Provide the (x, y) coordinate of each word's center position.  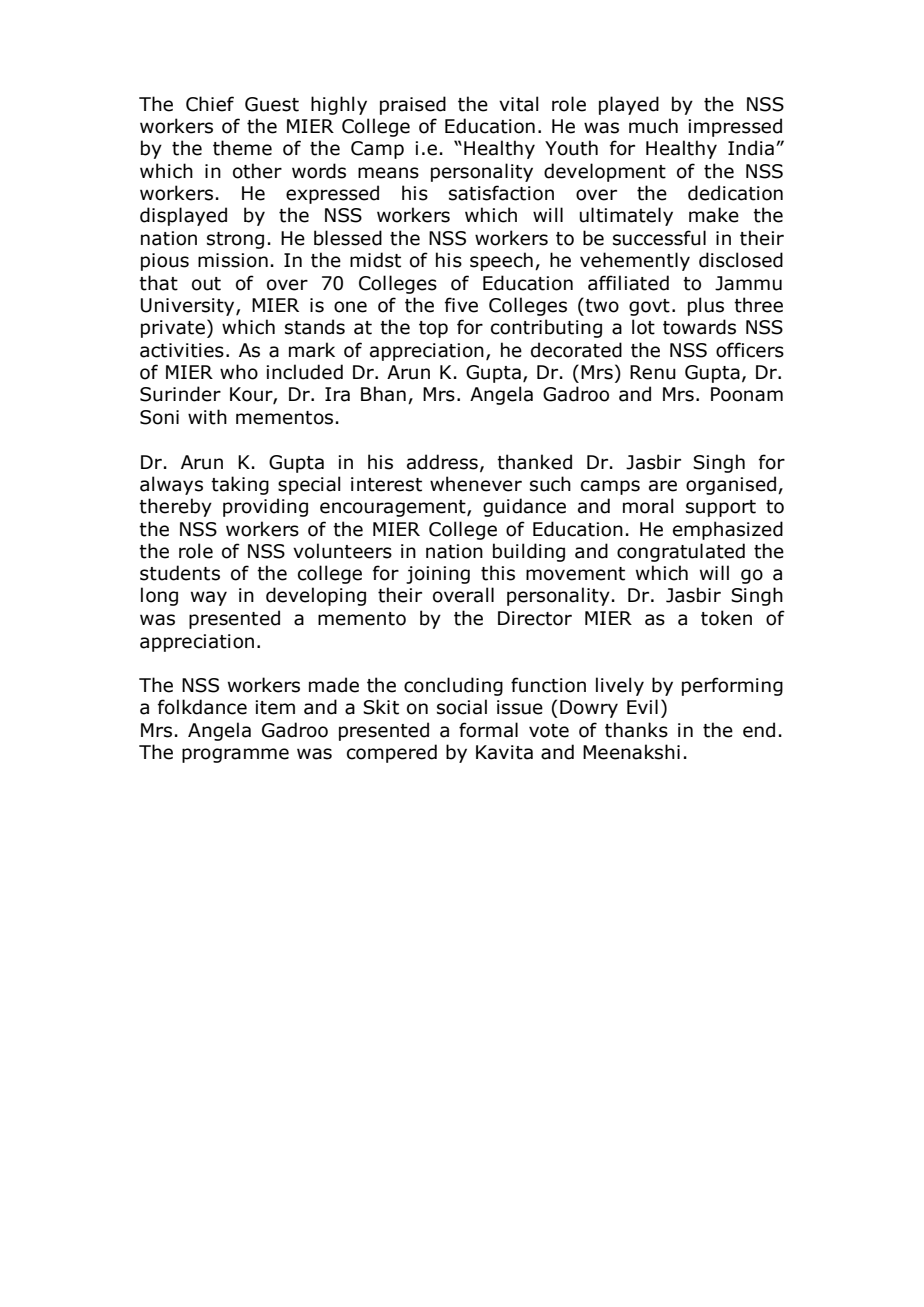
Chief (210, 104)
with (207, 417)
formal (488, 730)
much (653, 126)
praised (413, 105)
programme (235, 755)
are (663, 486)
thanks (636, 730)
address (442, 462)
